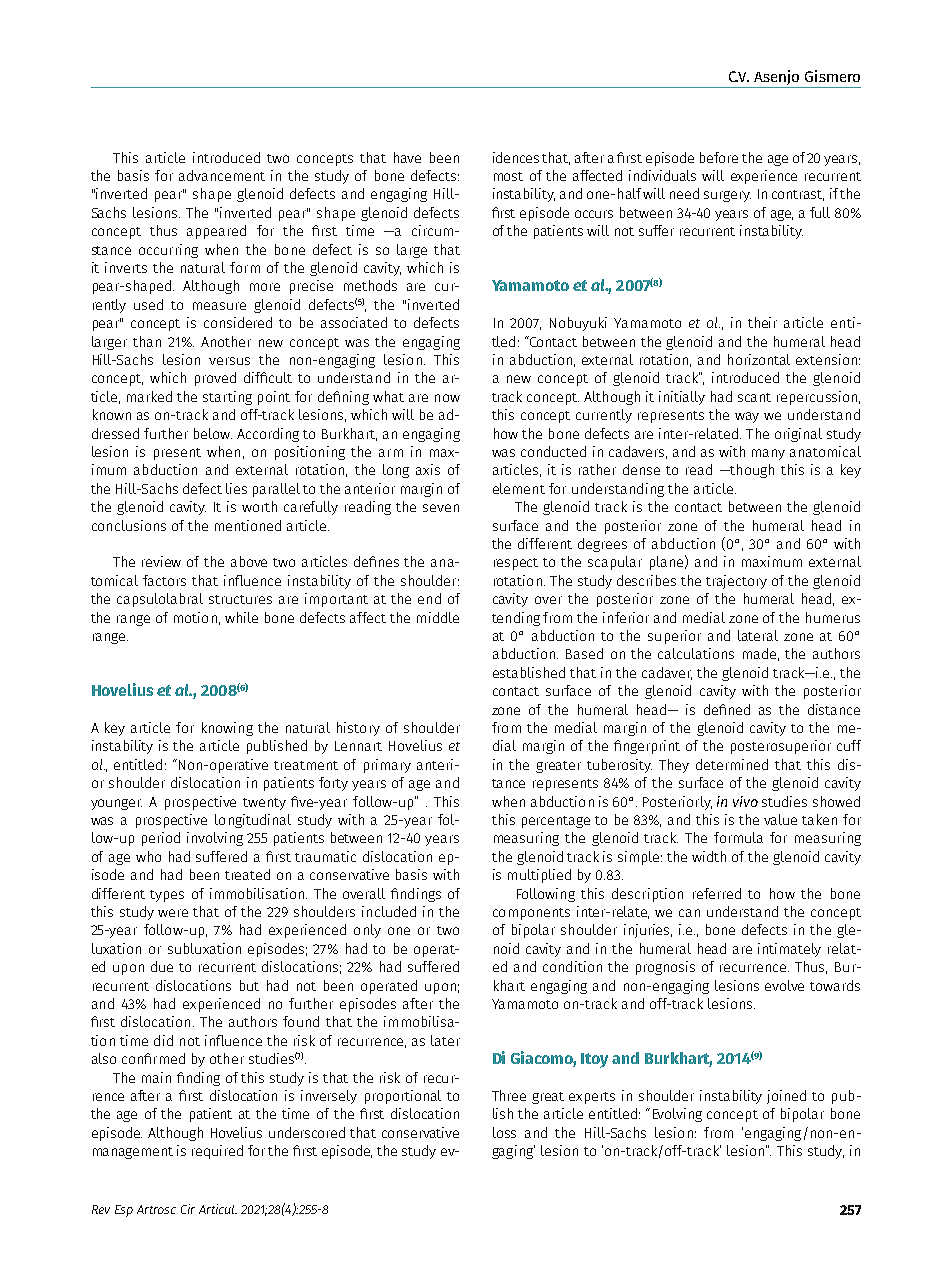 This screenshot has height=1270, width=952. Describe the element at coordinates (217, 1152) in the screenshot. I see `required` at that location.
